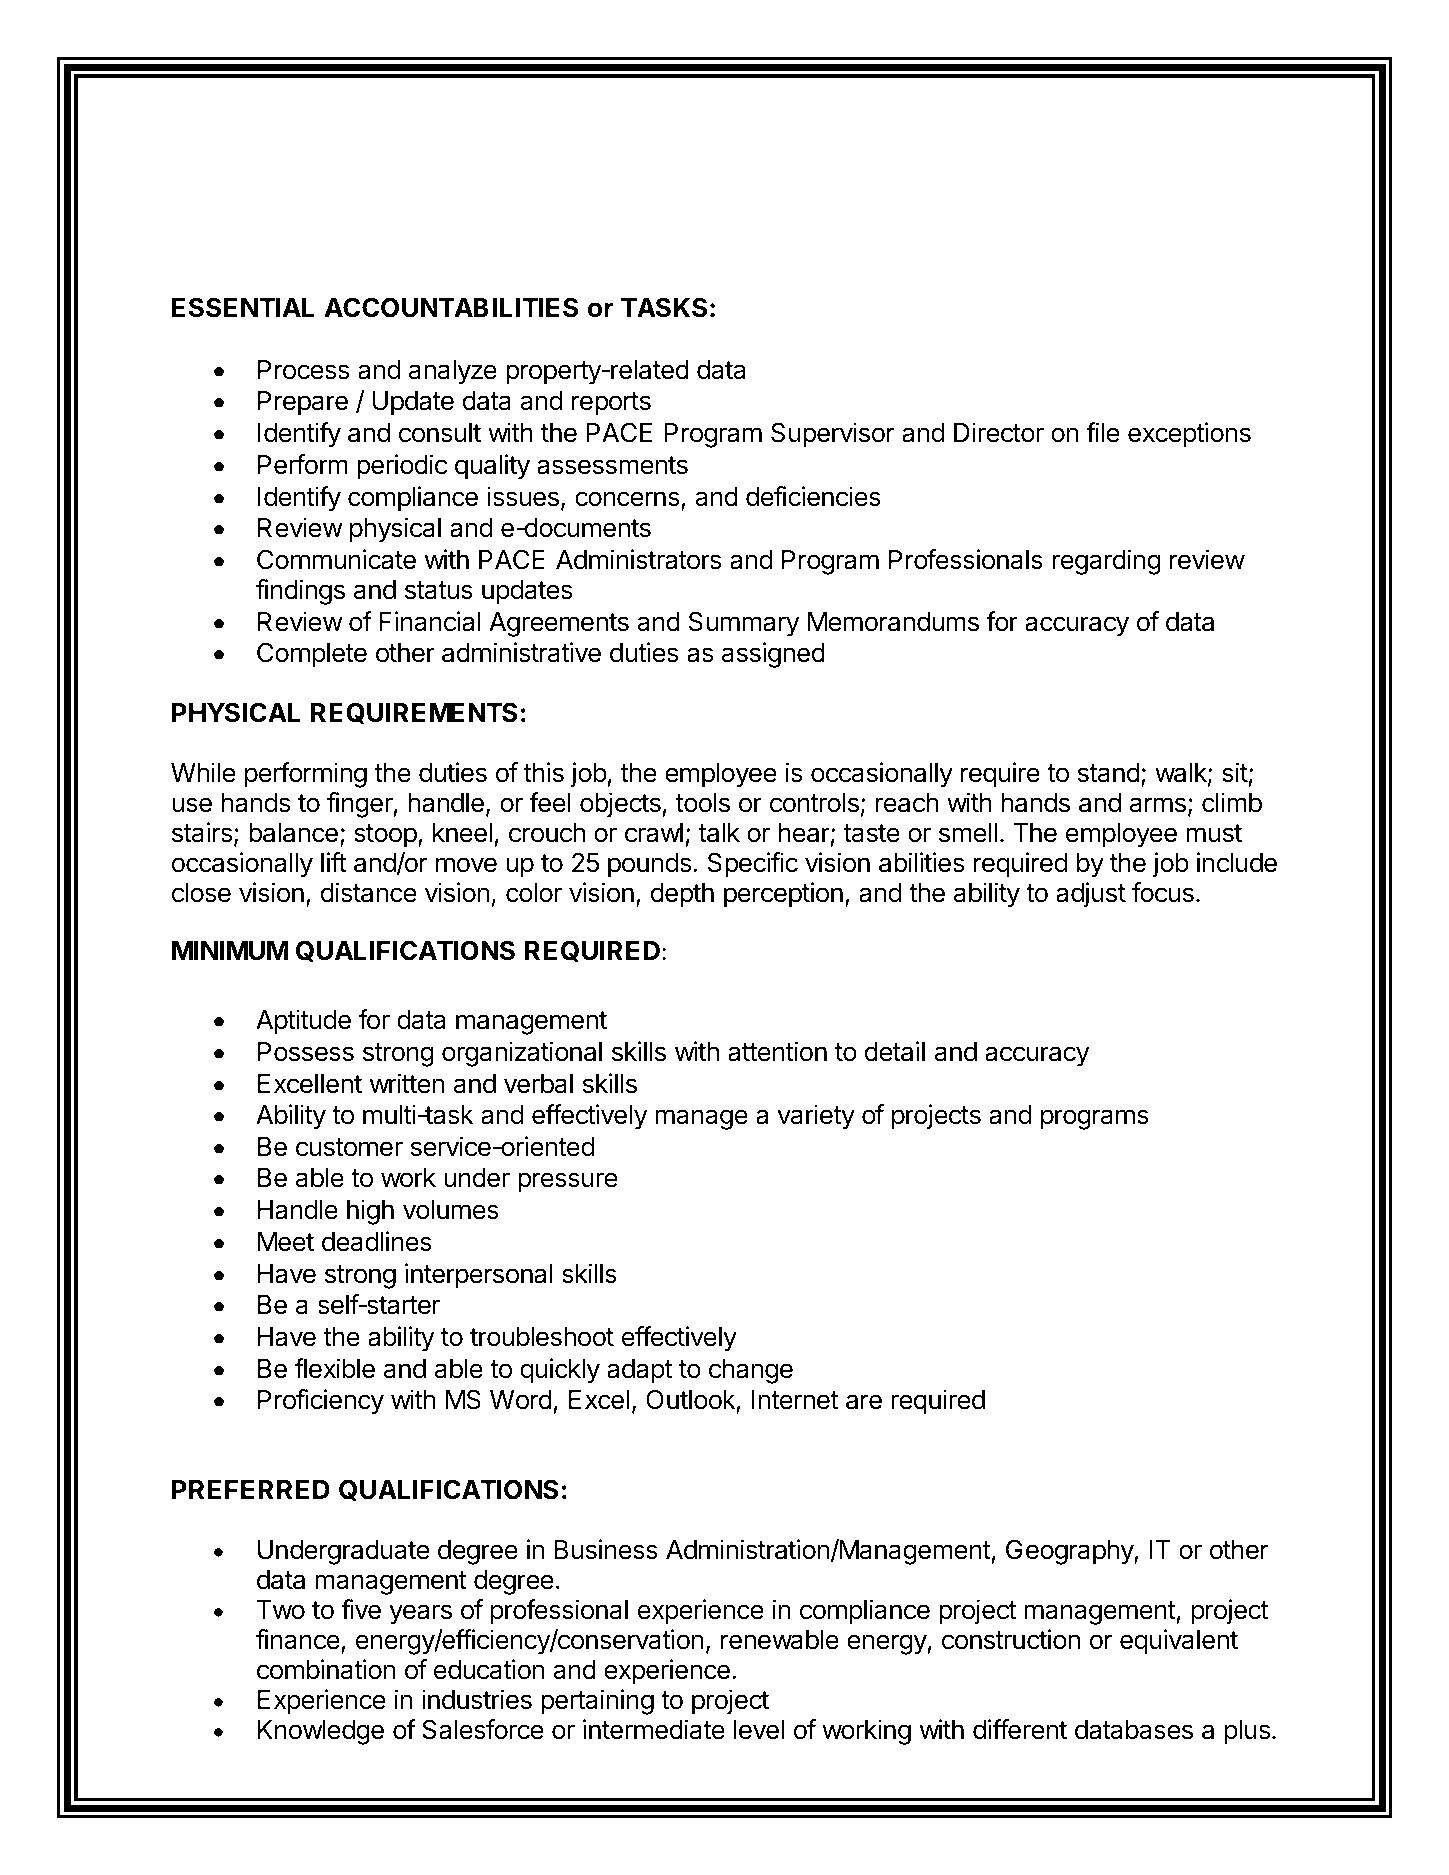 This image has width=1449, height=1875. I want to click on balance, so click(293, 833).
